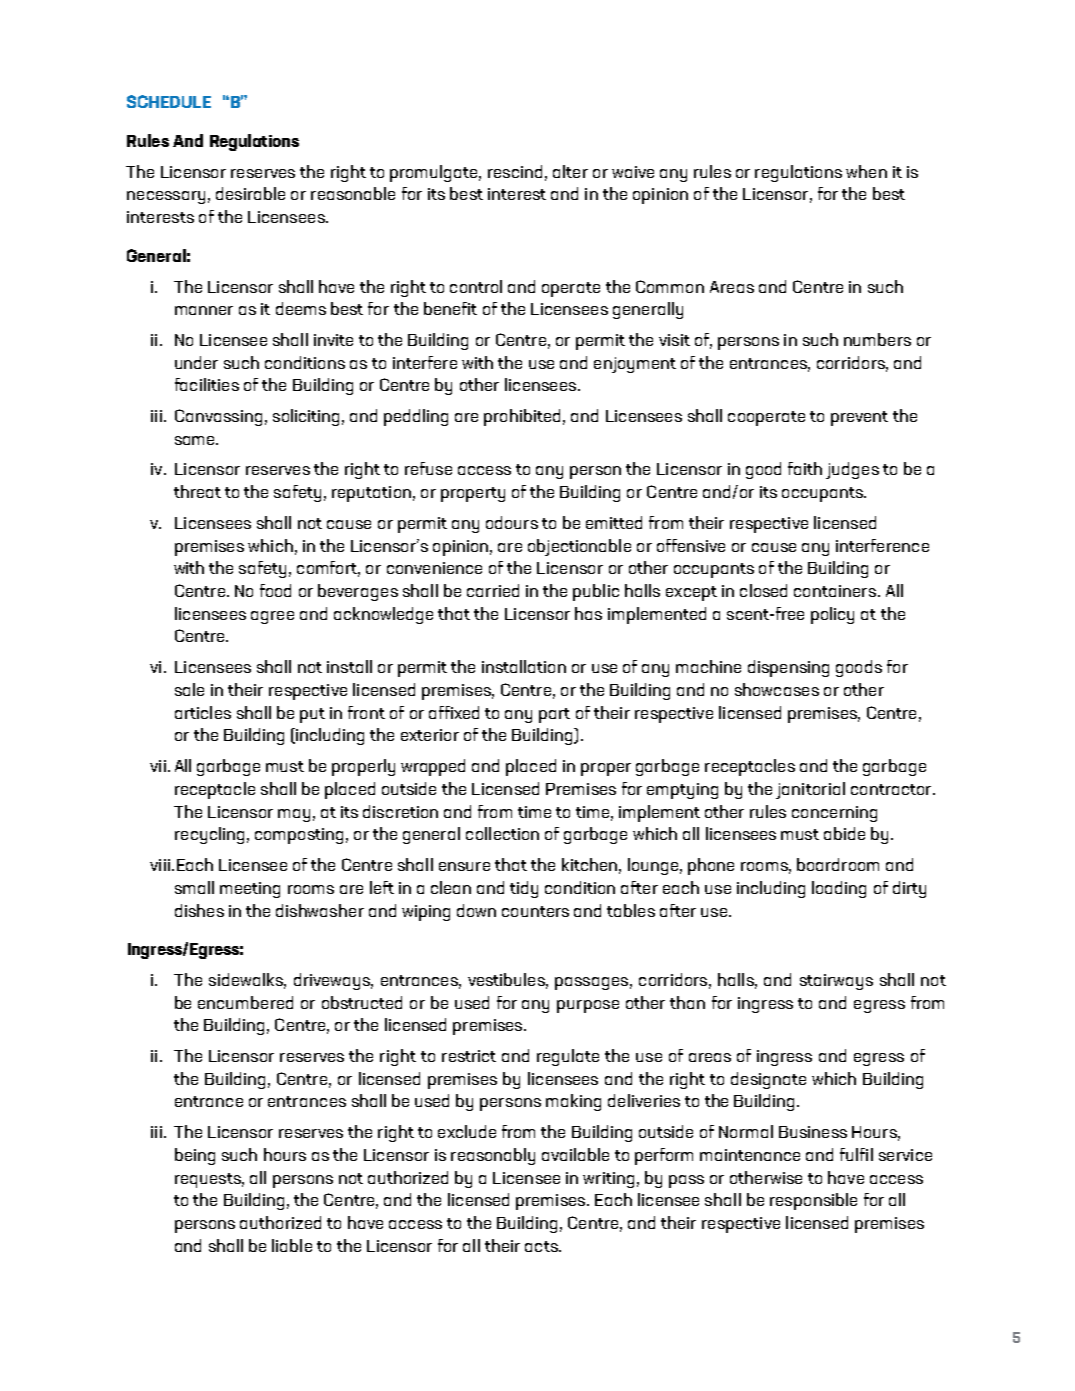  Describe the element at coordinates (292, 1245) in the screenshot. I see `liable` at that location.
